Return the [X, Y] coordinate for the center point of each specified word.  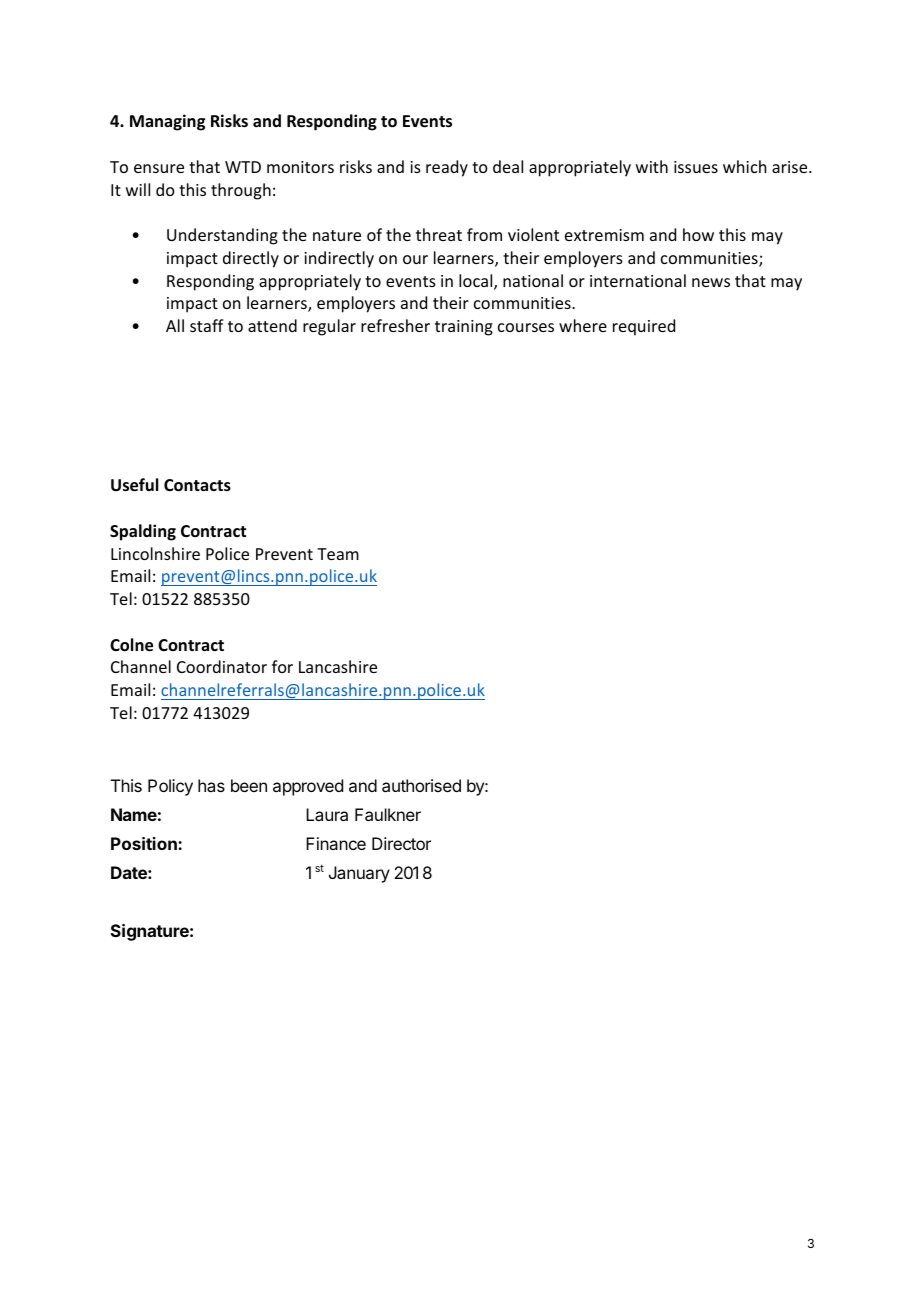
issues [696, 167]
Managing [167, 122]
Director [401, 843]
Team [338, 554]
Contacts [197, 485]
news [711, 282]
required [644, 327]
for [282, 666]
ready [447, 168]
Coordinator [222, 666]
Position [145, 843]
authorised [421, 785]
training [464, 328]
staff [207, 325]
